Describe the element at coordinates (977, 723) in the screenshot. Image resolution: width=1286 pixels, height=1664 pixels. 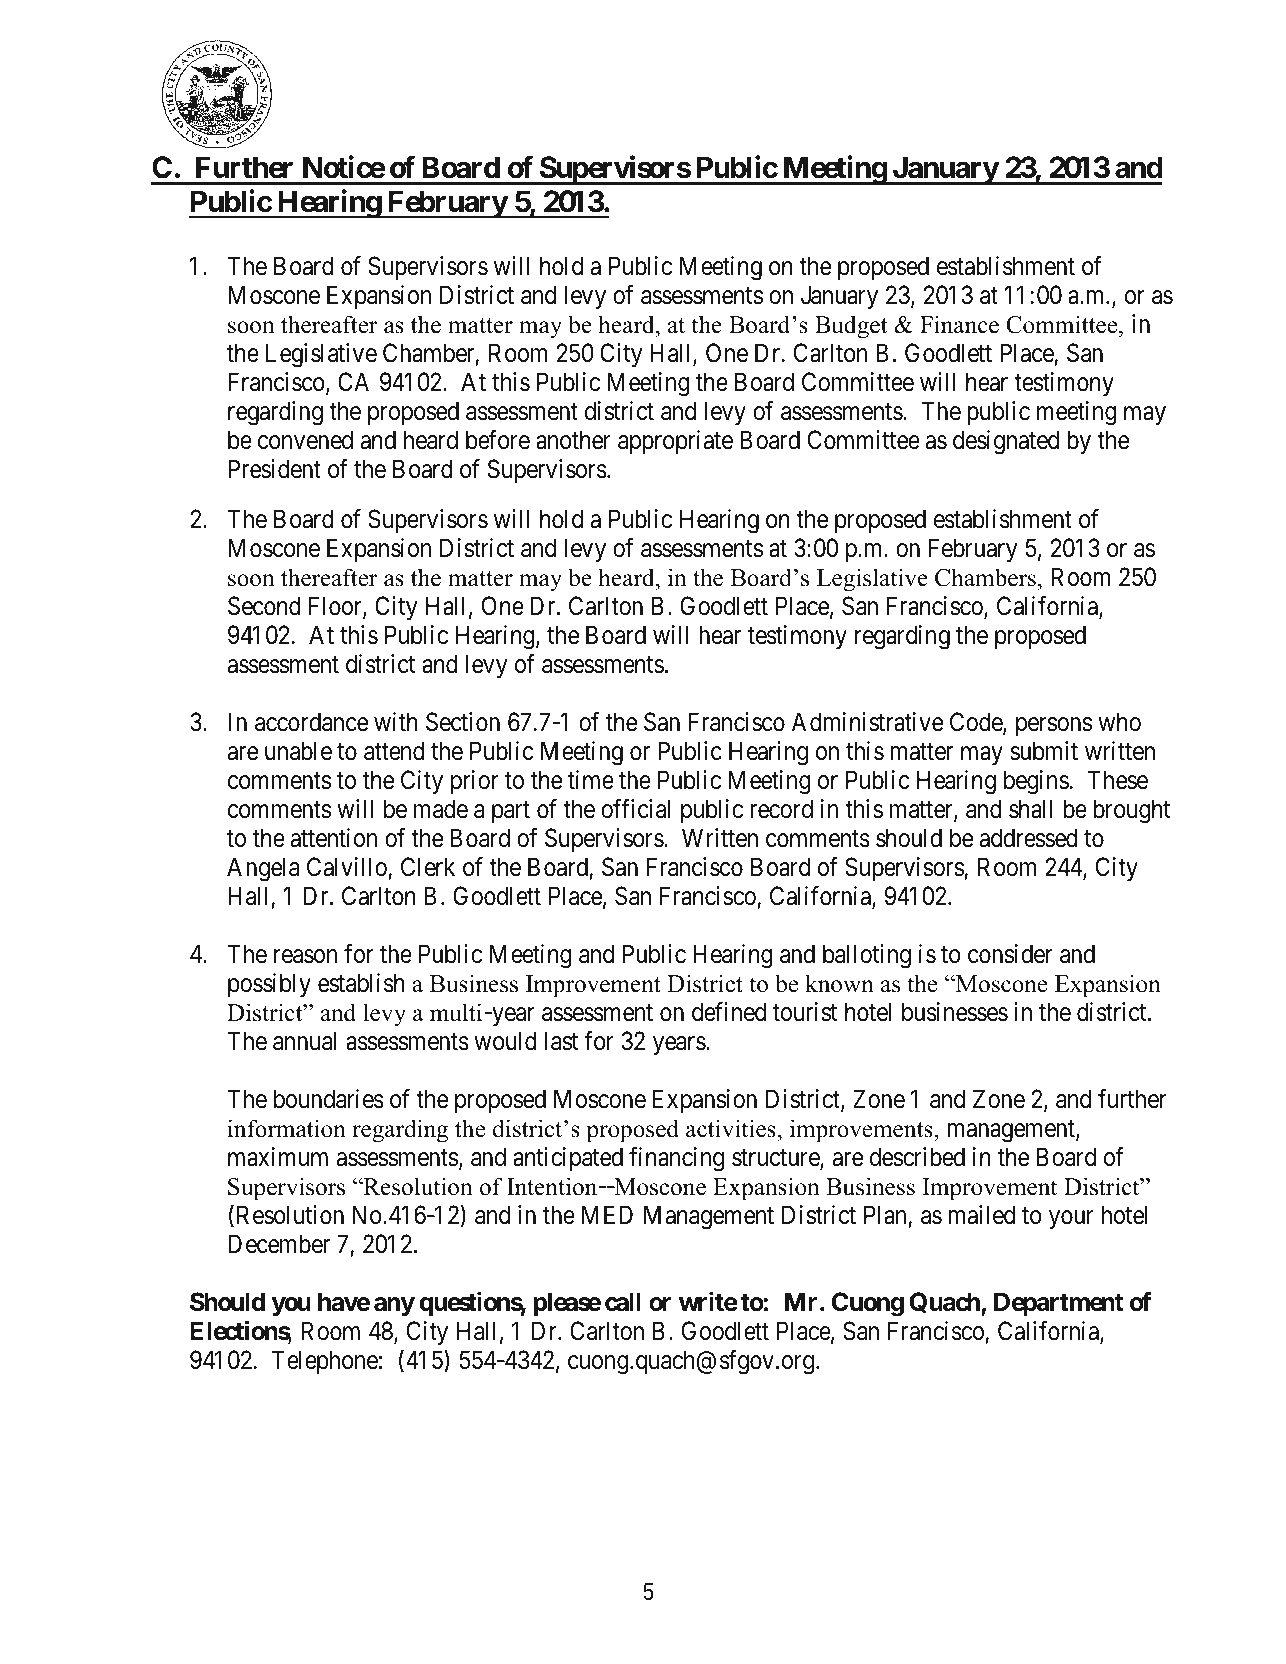
I see `Code` at that location.
